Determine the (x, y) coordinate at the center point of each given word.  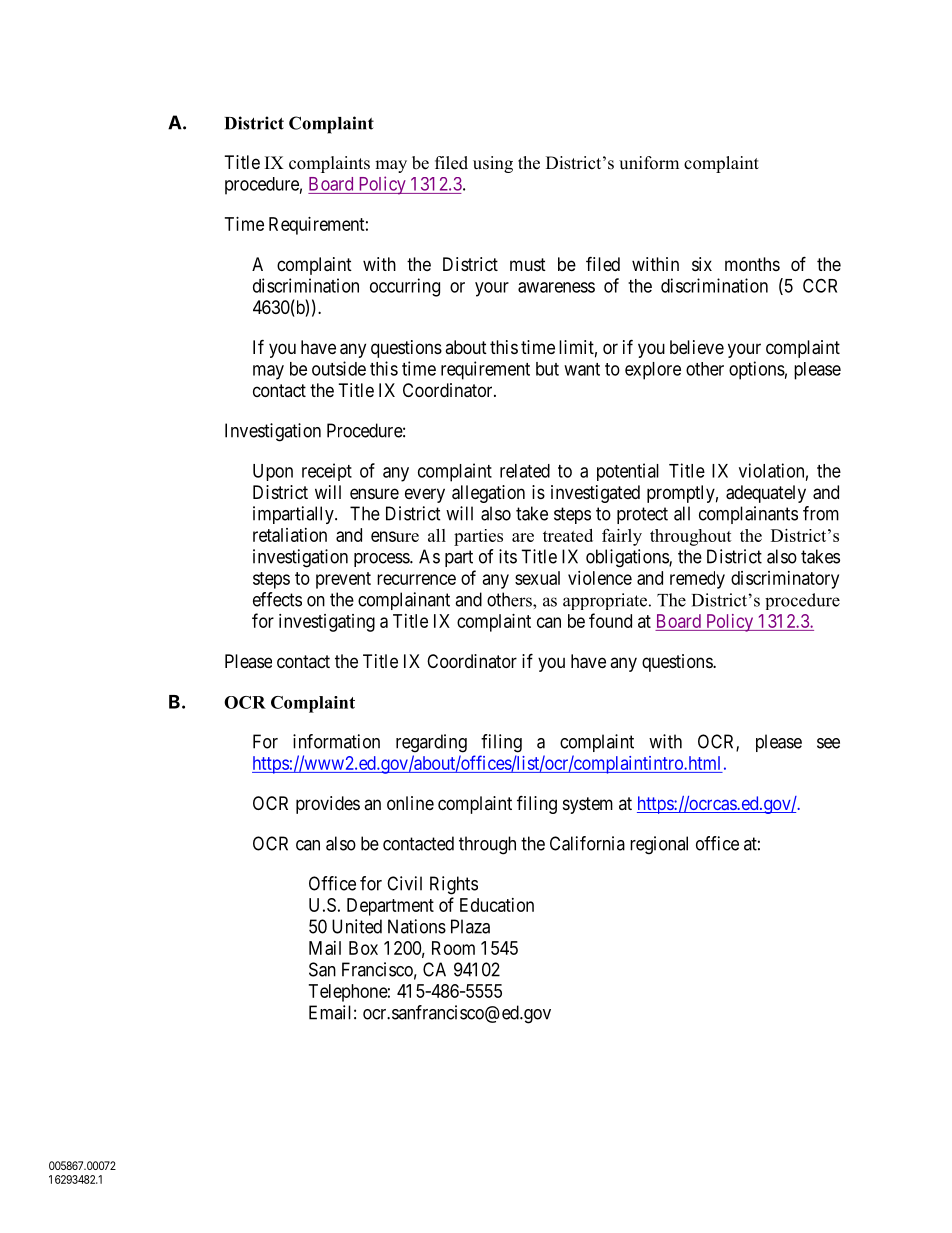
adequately (766, 494)
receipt (327, 472)
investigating (327, 623)
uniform (649, 163)
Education (497, 905)
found (610, 620)
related (525, 471)
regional (659, 845)
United (357, 926)
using (493, 164)
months (752, 264)
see (828, 743)
